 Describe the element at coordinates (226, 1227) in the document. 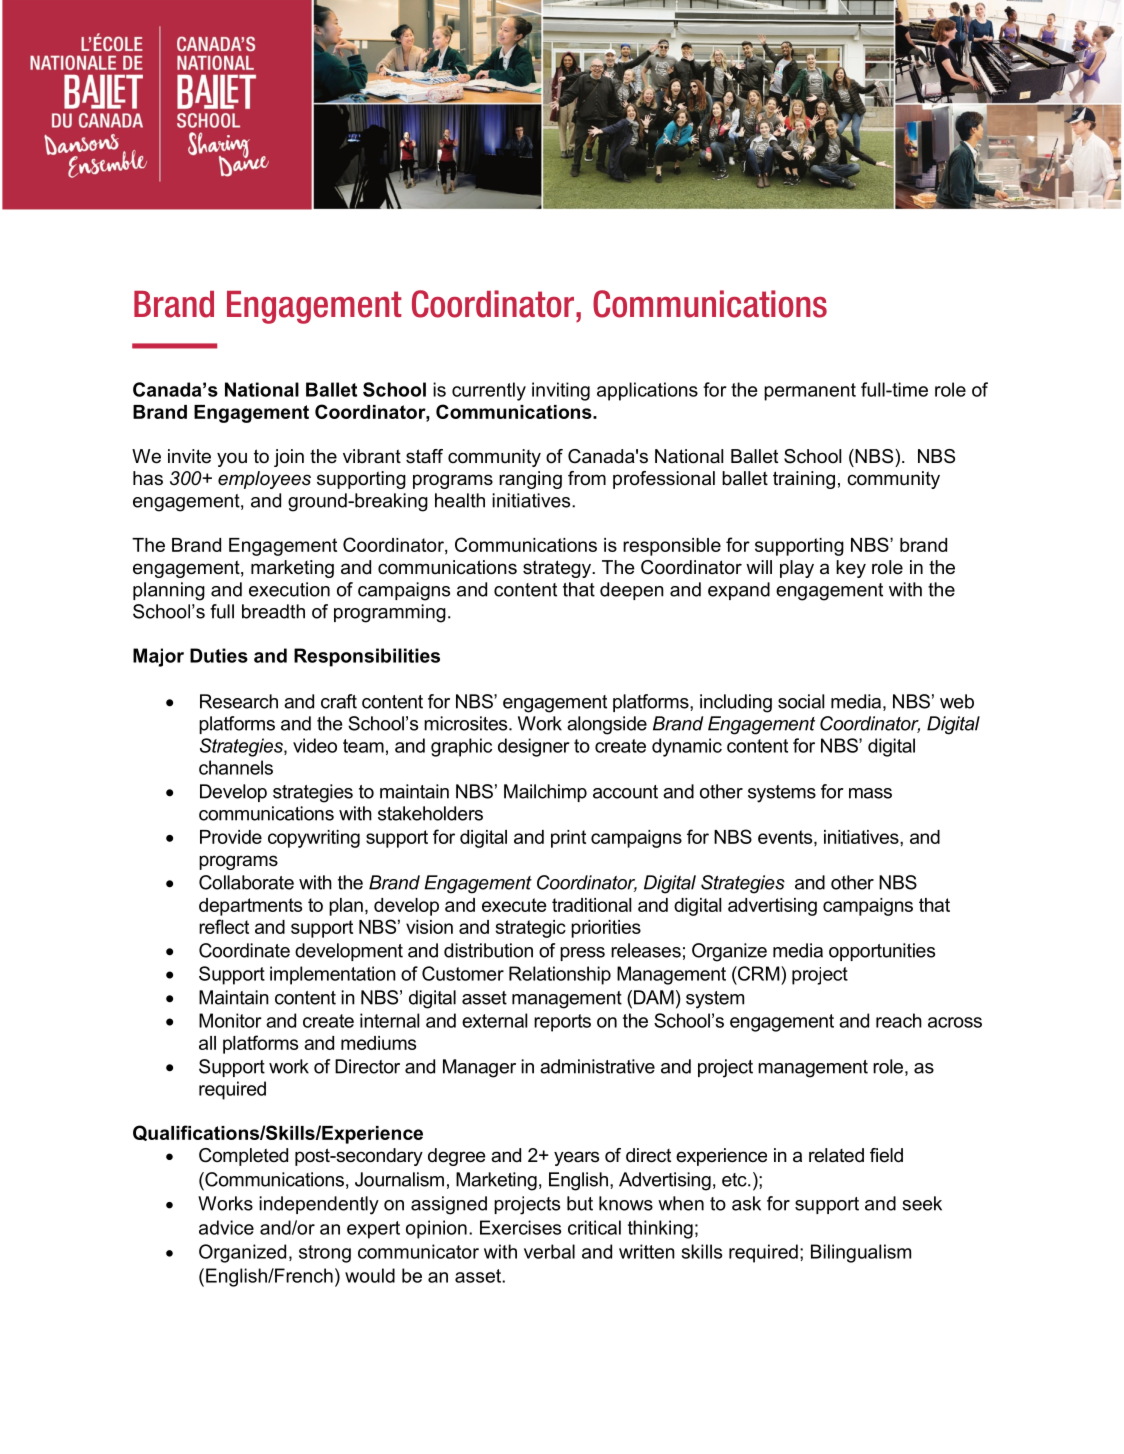

I see `advice` at that location.
